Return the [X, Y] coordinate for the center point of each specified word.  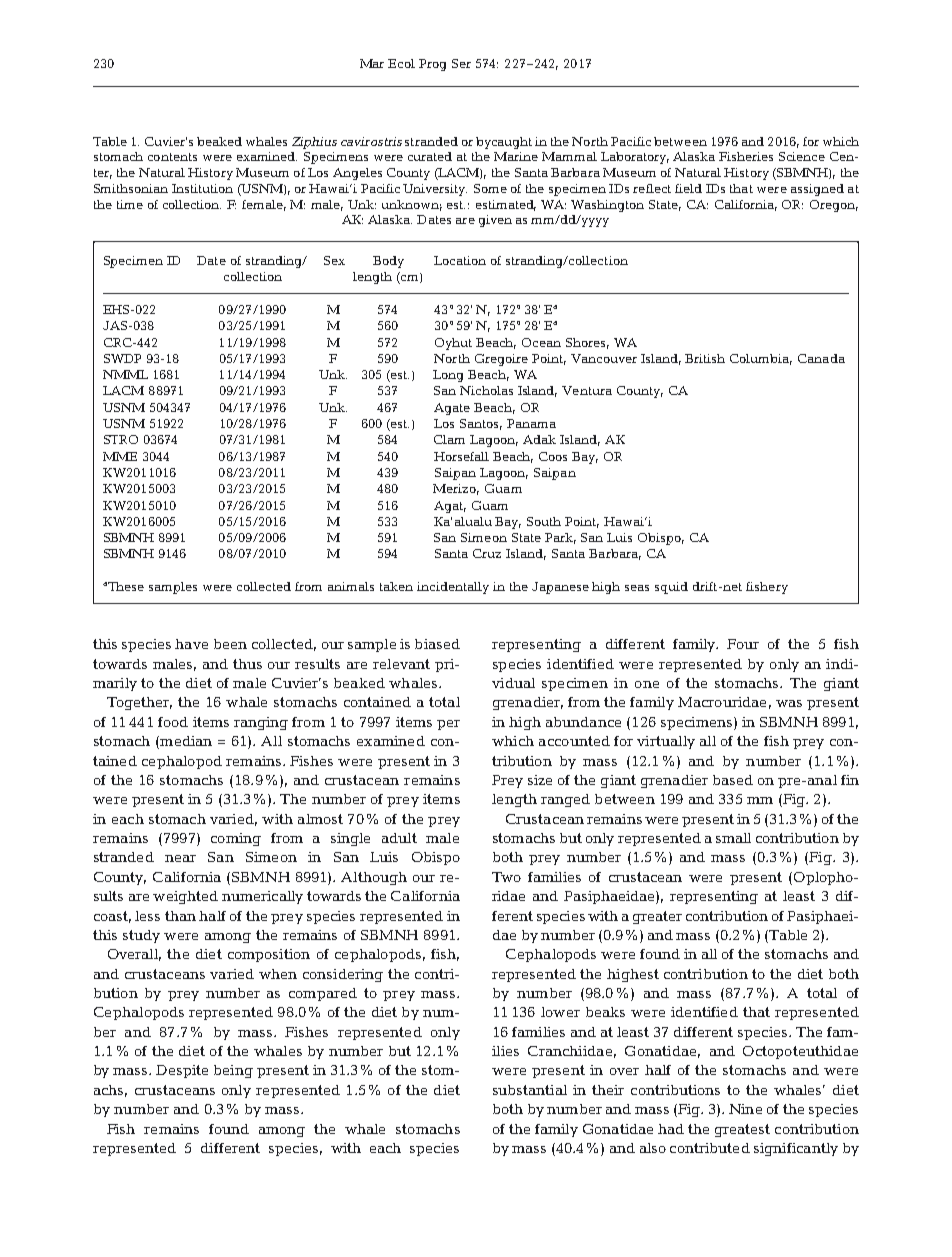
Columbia [761, 359]
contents [172, 157]
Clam [449, 439]
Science [802, 156]
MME [120, 456]
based [733, 780]
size [540, 780]
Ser [461, 63]
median [185, 742]
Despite [182, 1071]
